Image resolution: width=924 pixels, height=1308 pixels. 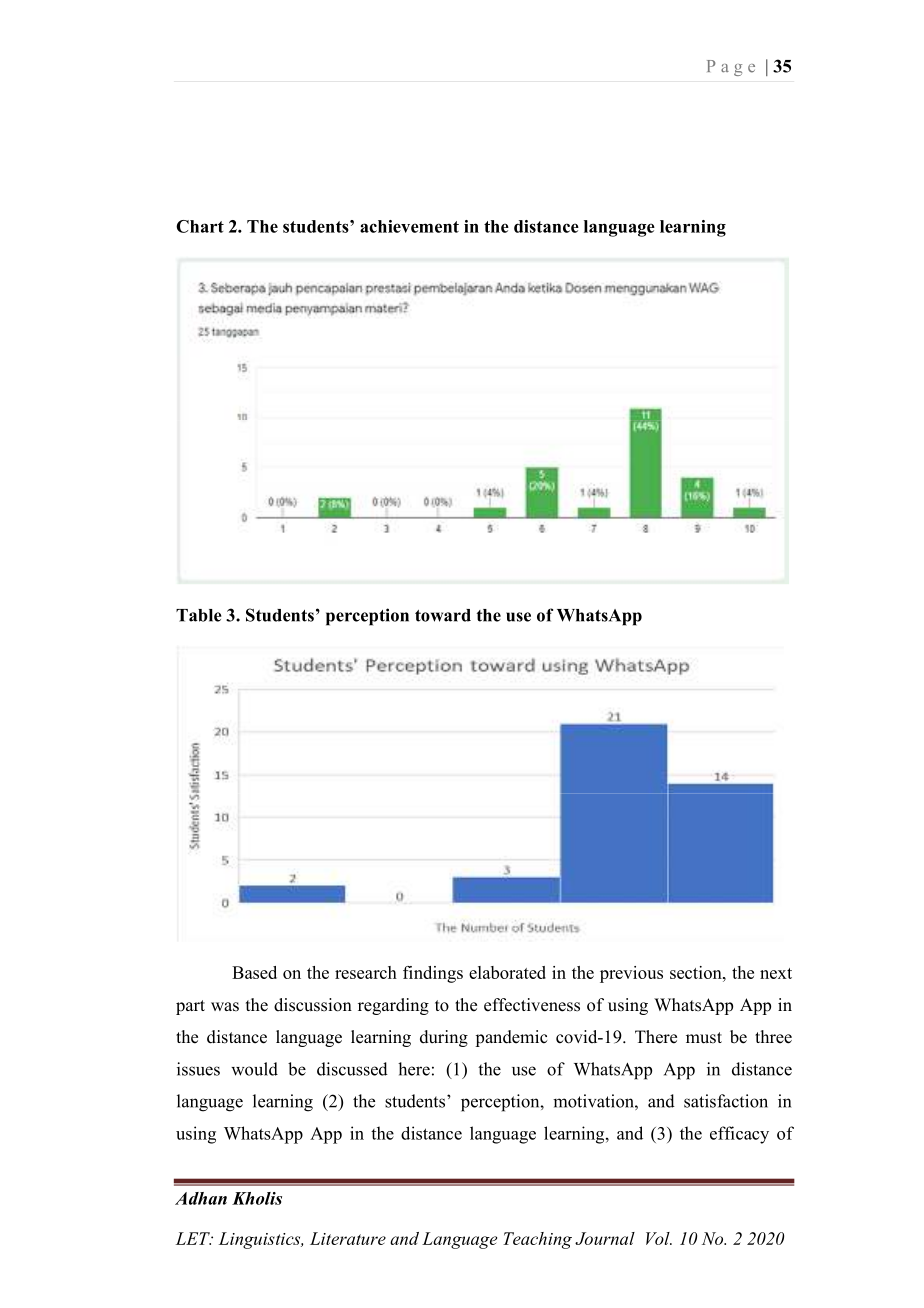 I want to click on next, so click(x=776, y=973).
